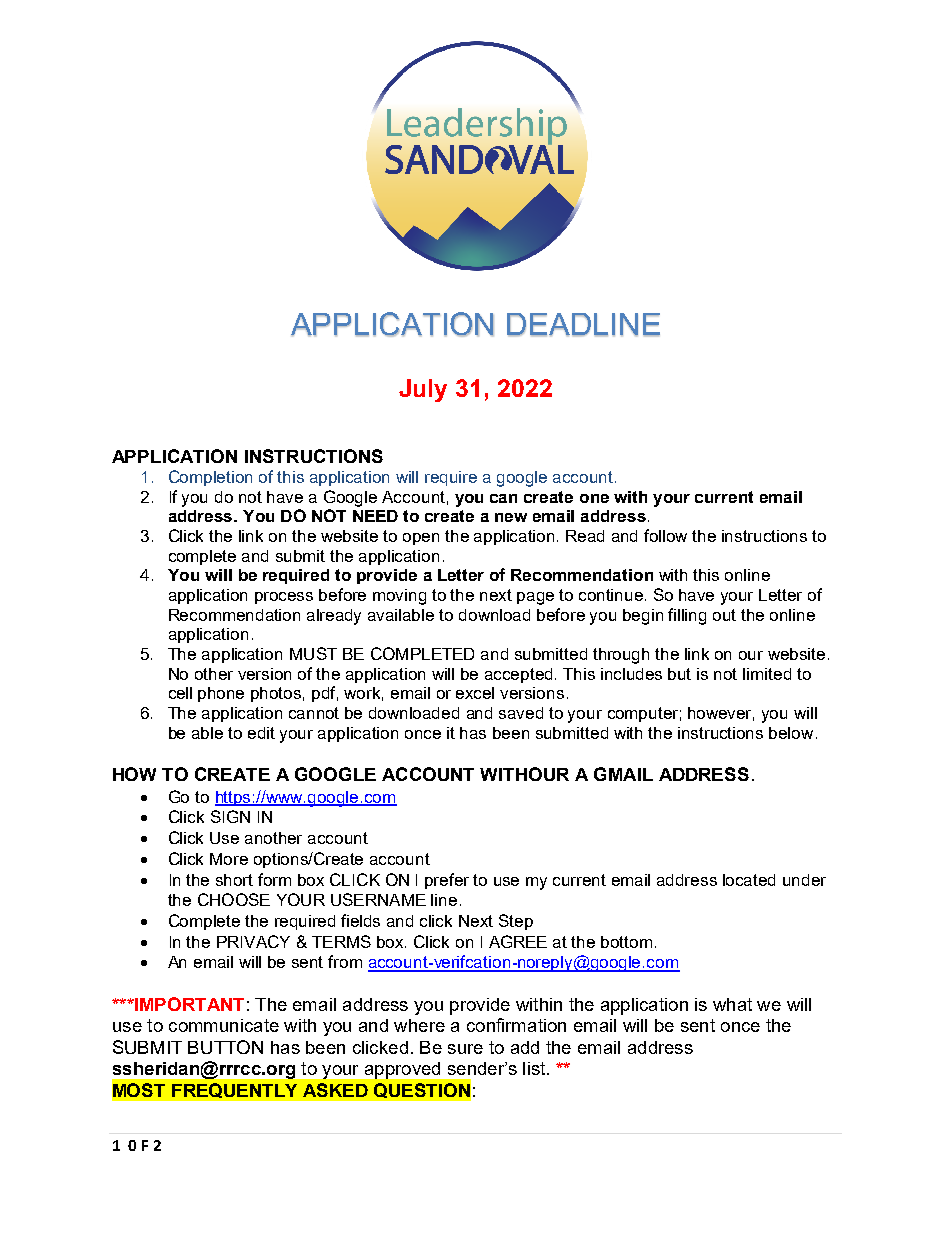 This image has width=952, height=1233. Describe the element at coordinates (229, 859) in the image. I see `More` at that location.
